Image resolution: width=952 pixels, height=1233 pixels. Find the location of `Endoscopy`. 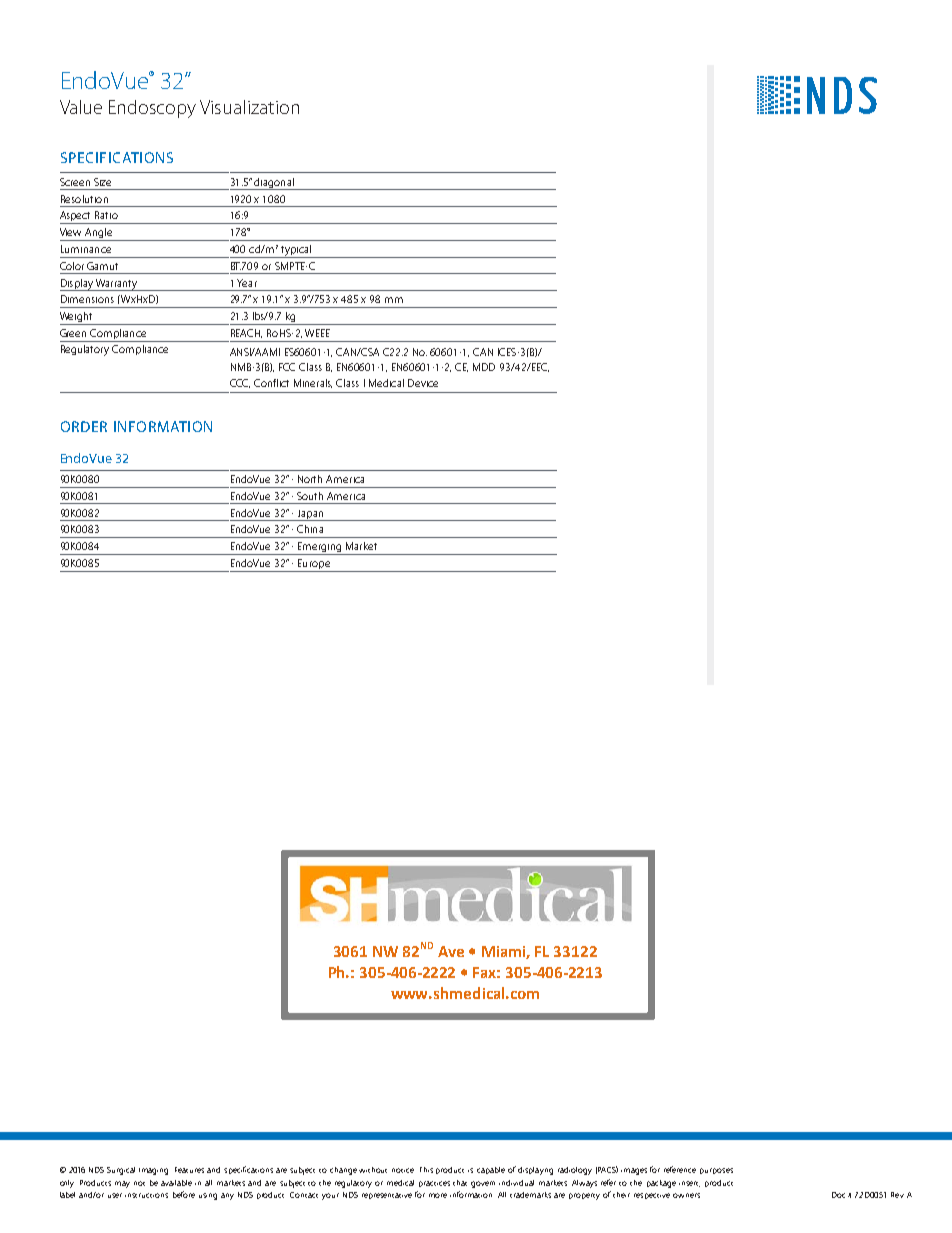

Endoscopy is located at coordinates (152, 109).
